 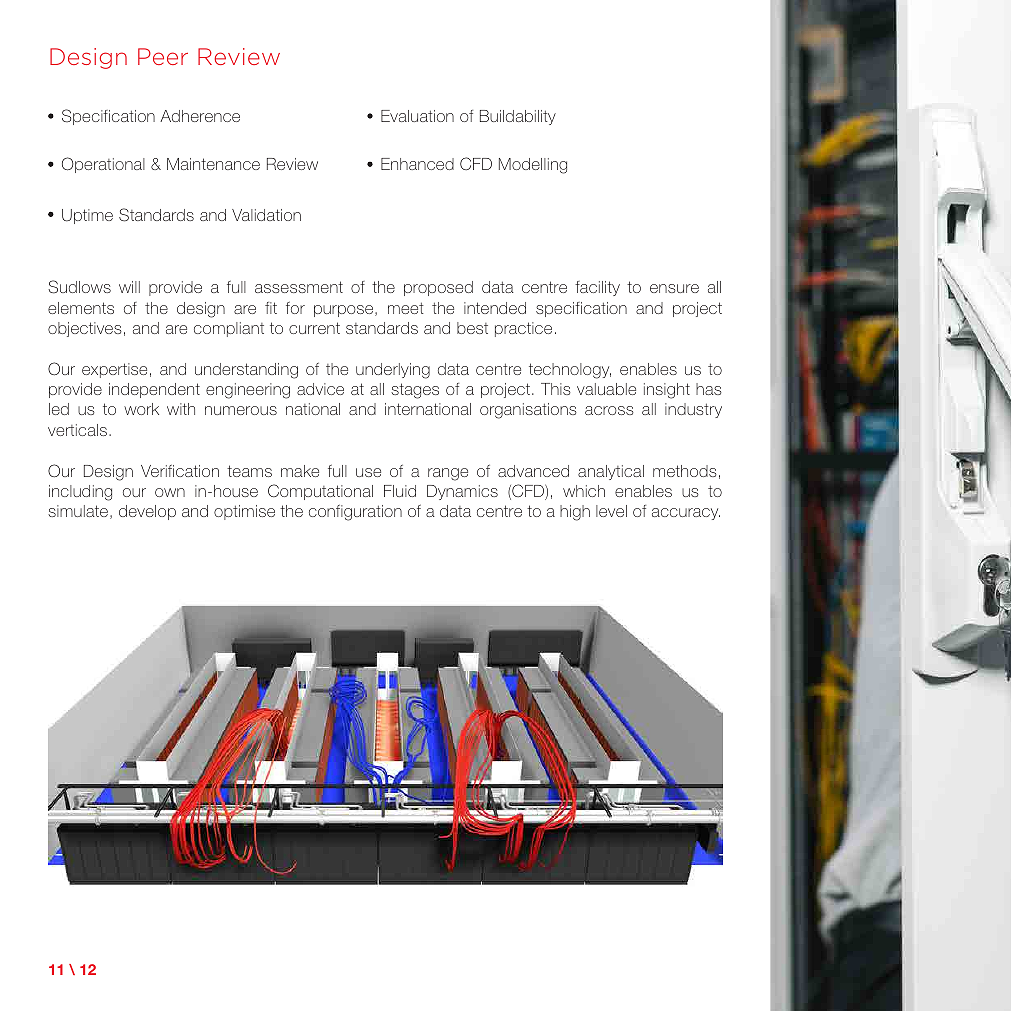 I want to click on Peer, so click(x=163, y=56).
